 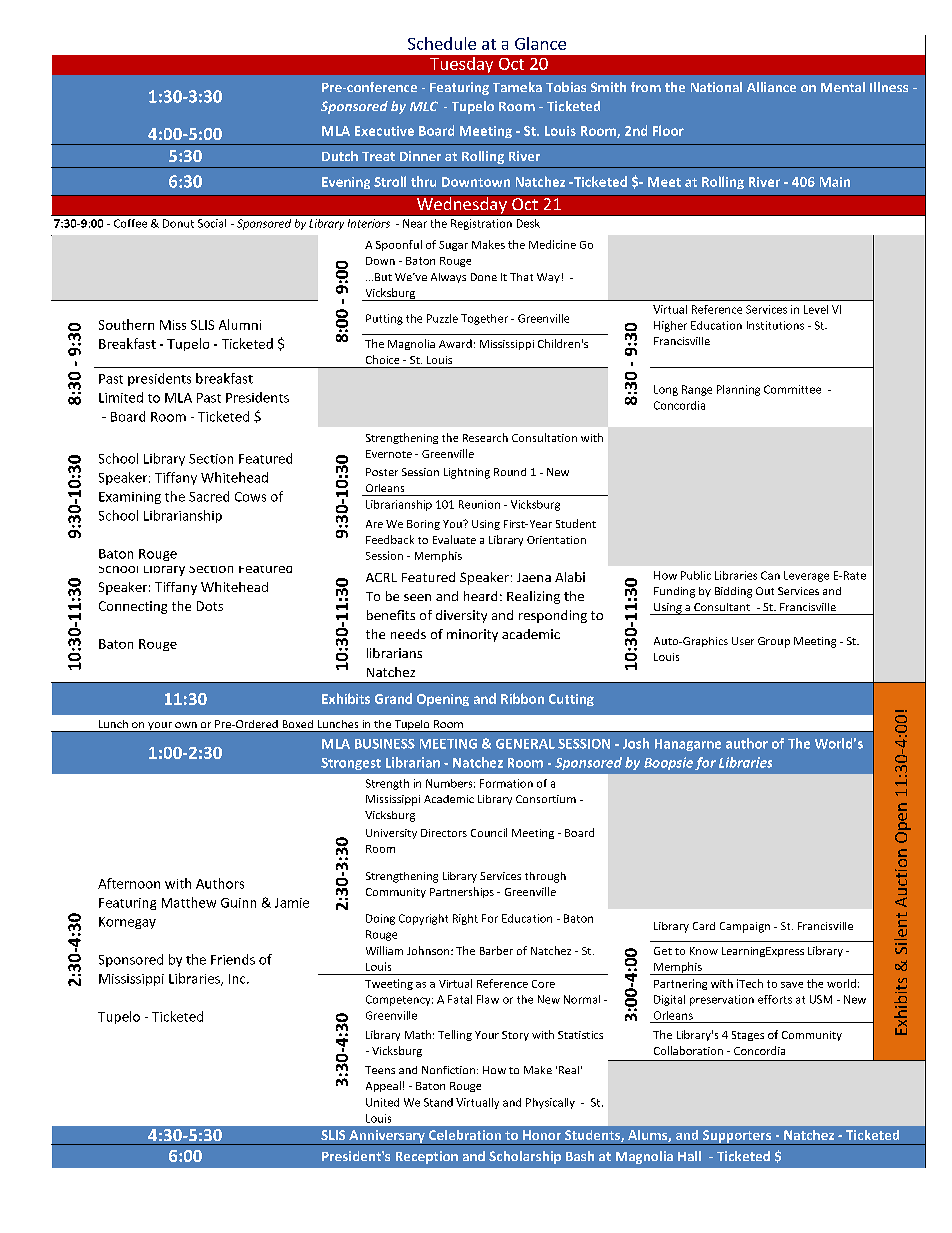 What do you see at coordinates (340, 156) in the image?
I see `Dutch` at bounding box center [340, 156].
